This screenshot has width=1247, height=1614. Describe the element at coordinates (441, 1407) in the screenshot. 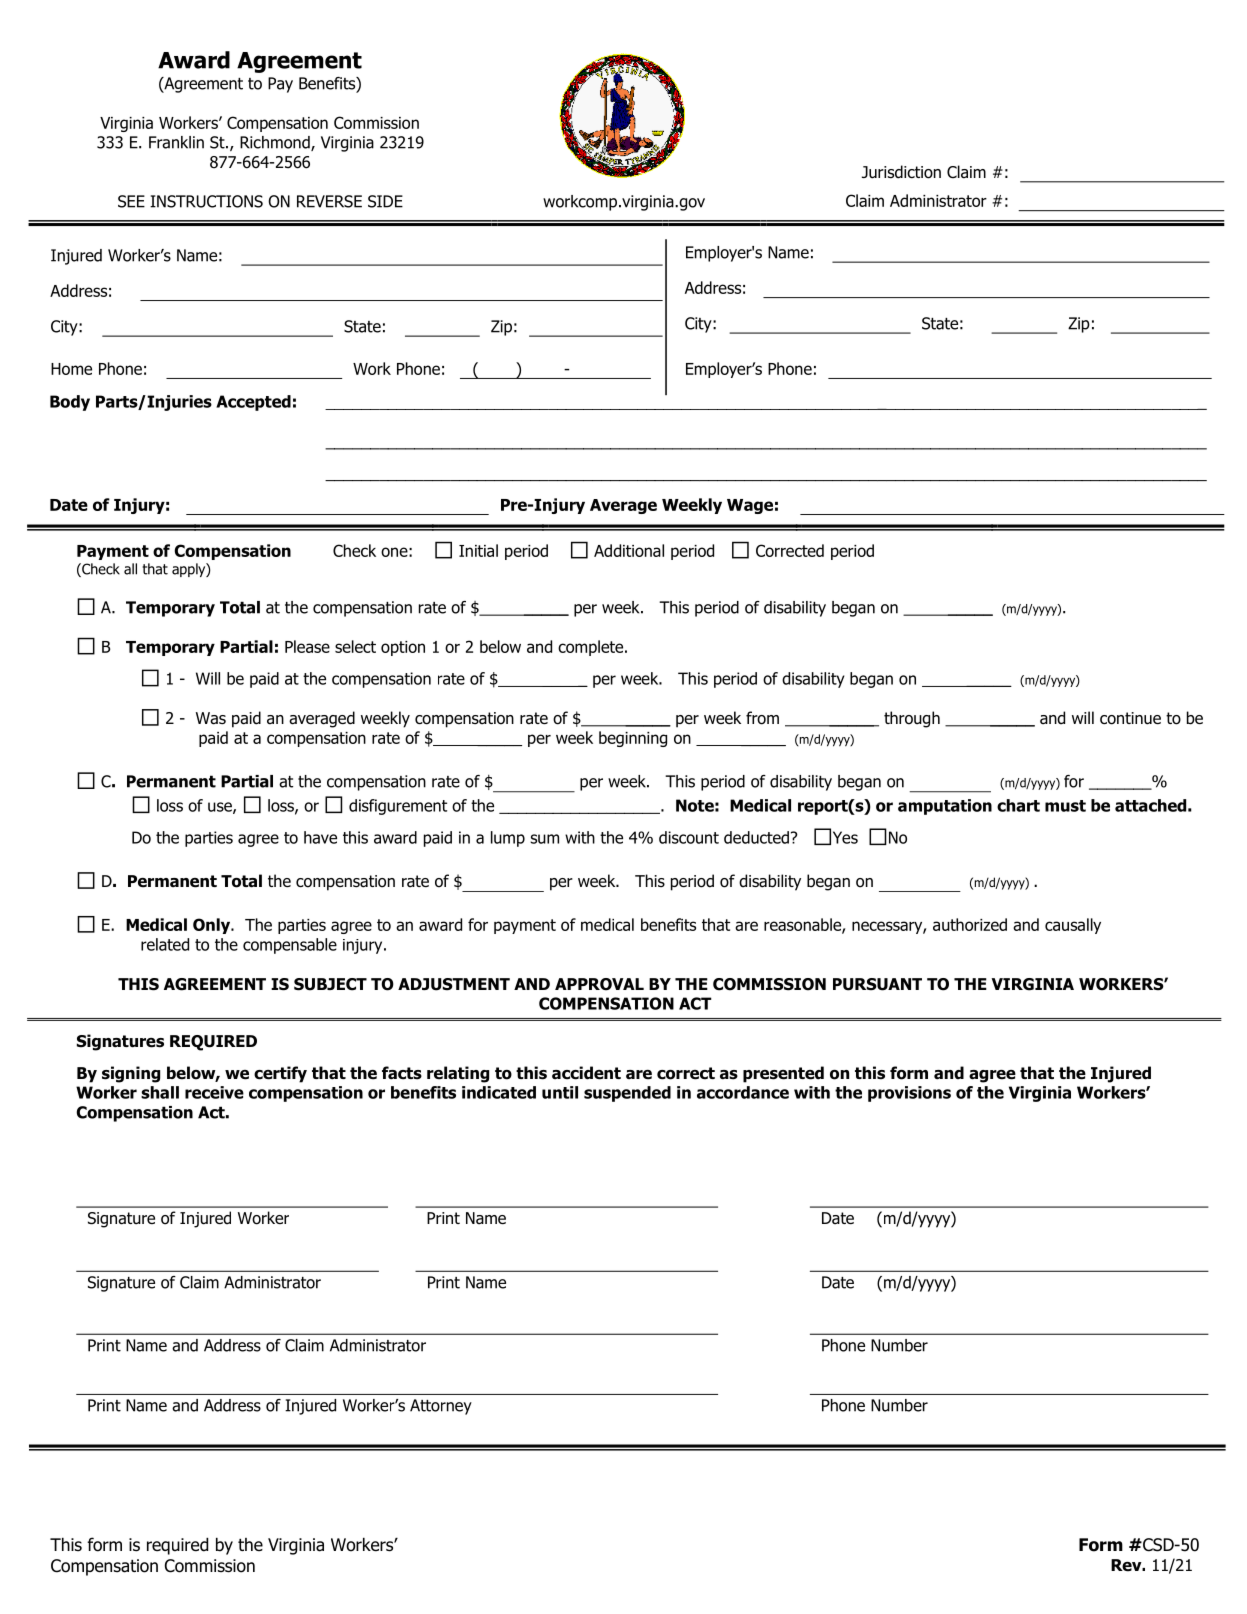

I see `Attorney` at that location.
